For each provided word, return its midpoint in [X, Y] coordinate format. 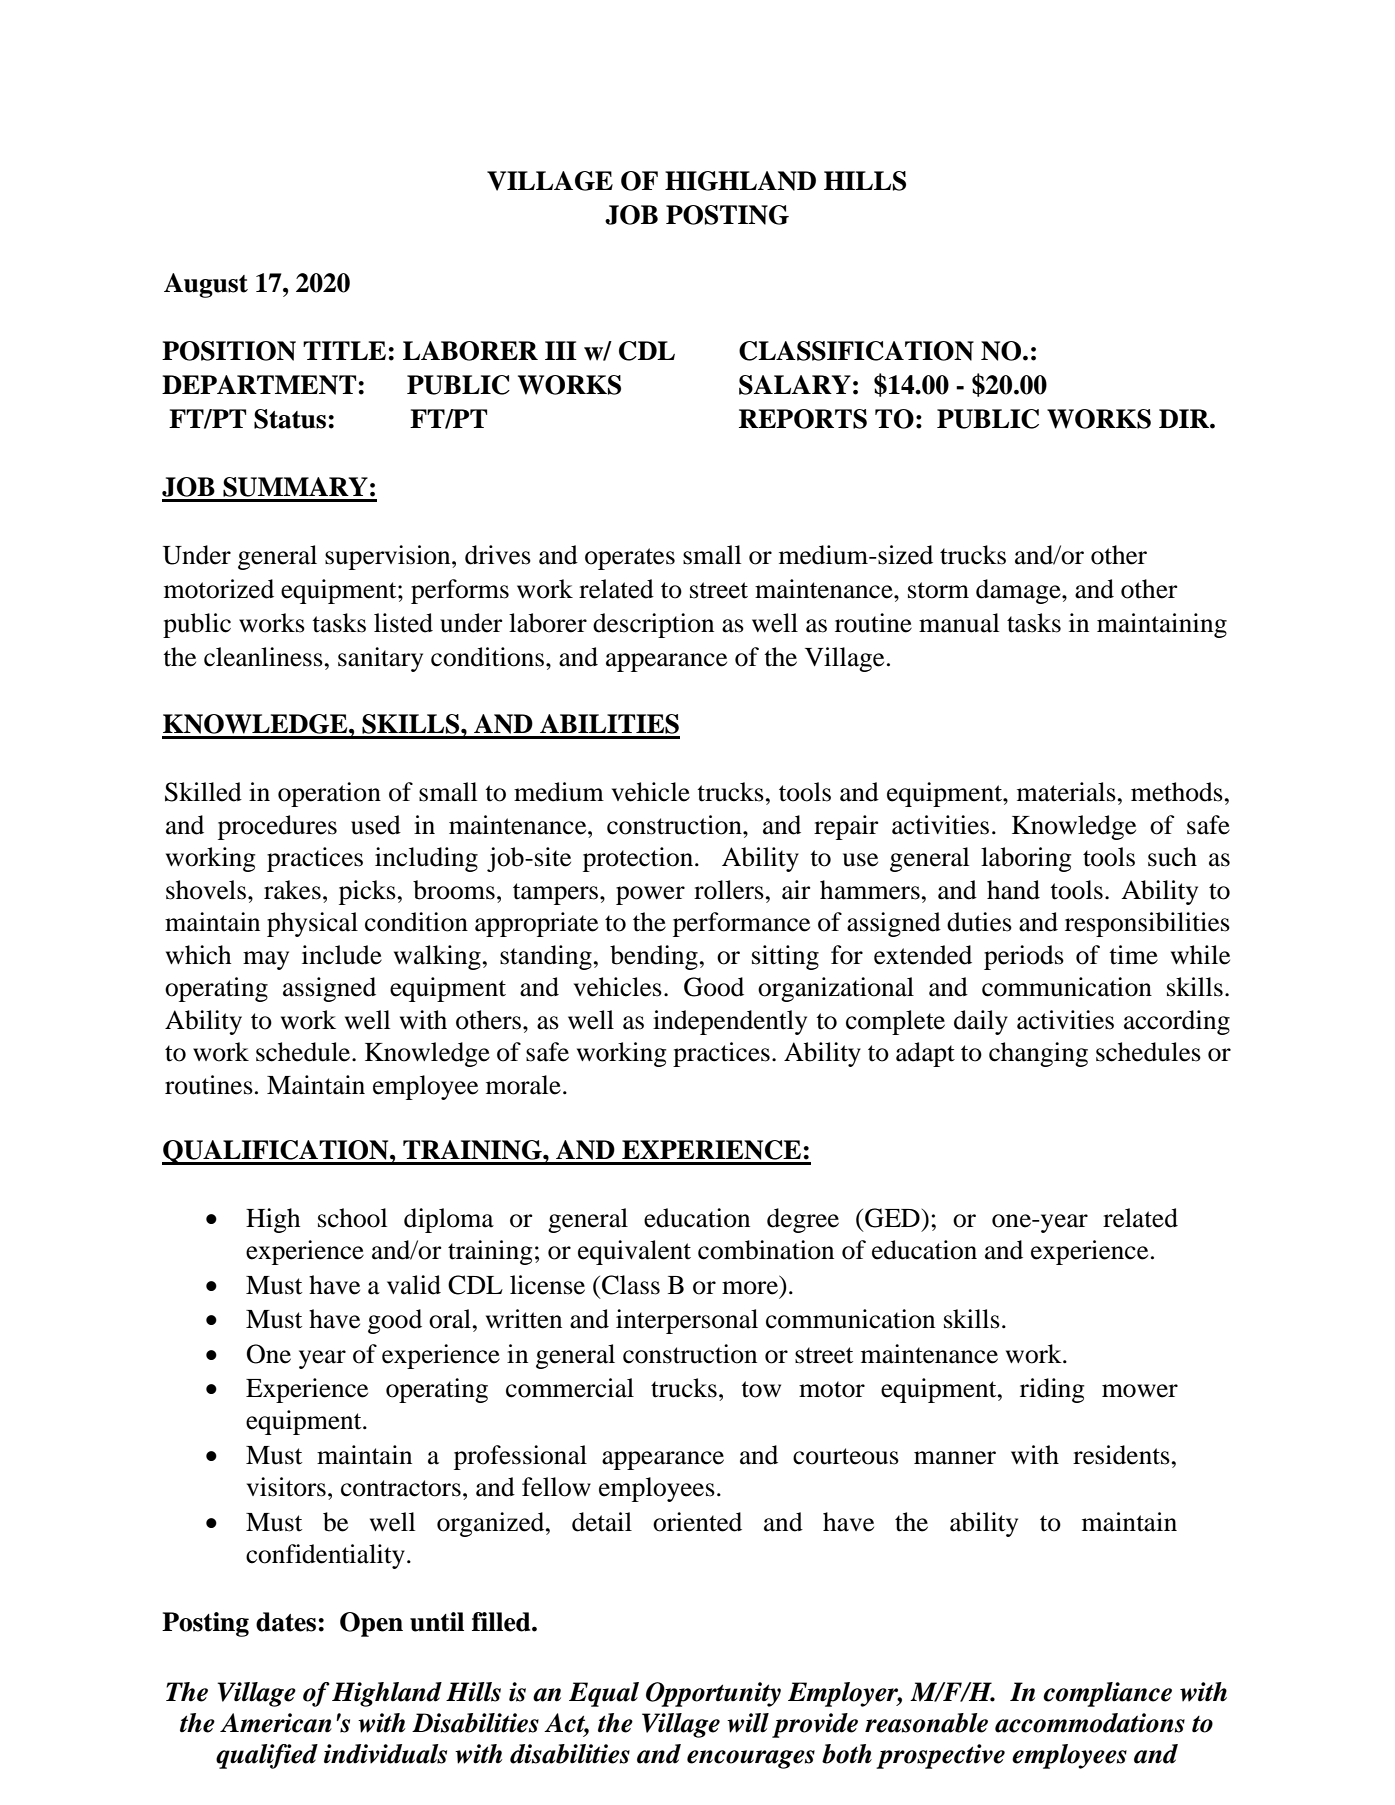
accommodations [1090, 1723]
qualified [267, 1756]
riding [1052, 1390]
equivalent [634, 1252]
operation [329, 794]
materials [1066, 792]
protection [638, 859]
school [352, 1218]
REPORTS [803, 419]
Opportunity [713, 1694]
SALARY [795, 385]
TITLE [344, 350]
